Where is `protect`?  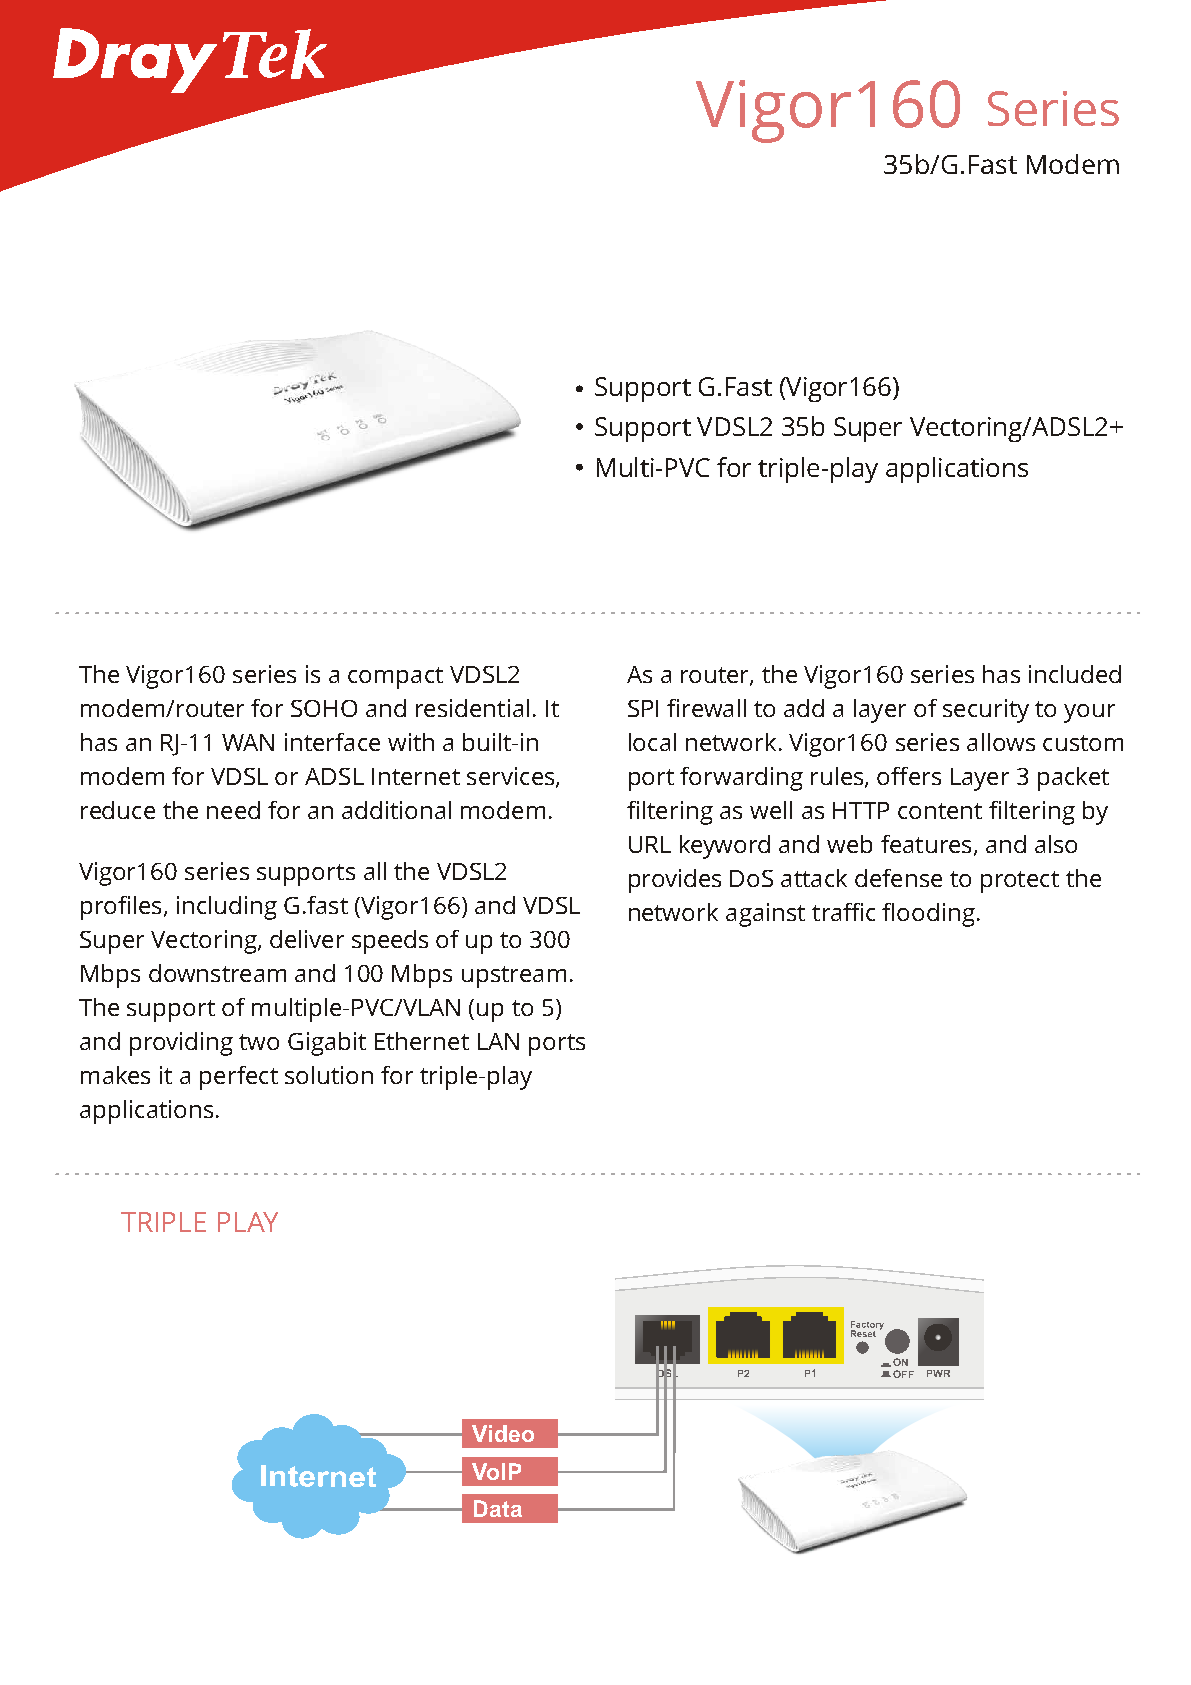 protect is located at coordinates (1020, 882).
